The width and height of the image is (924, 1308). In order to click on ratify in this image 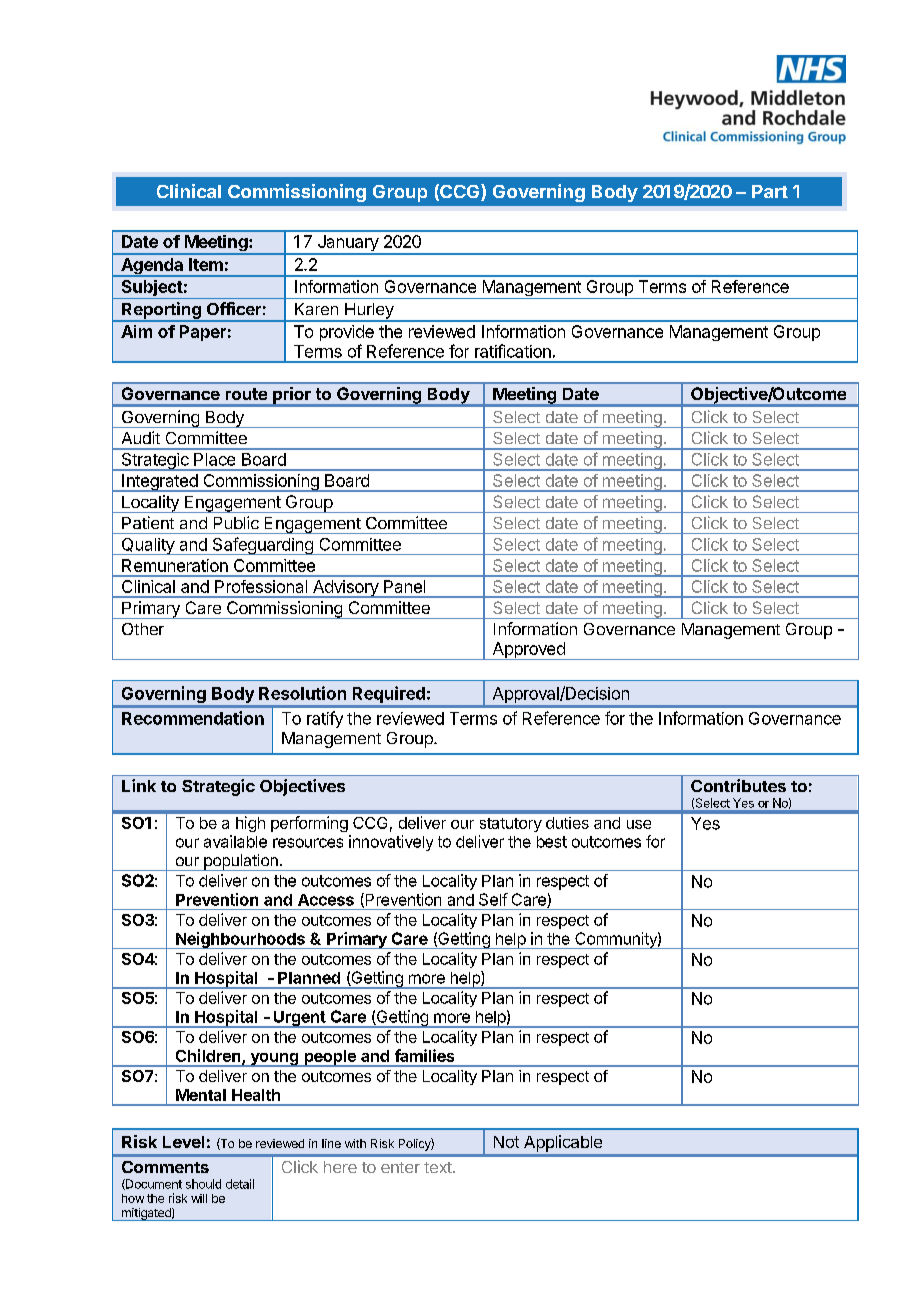, I will do `click(325, 719)`.
